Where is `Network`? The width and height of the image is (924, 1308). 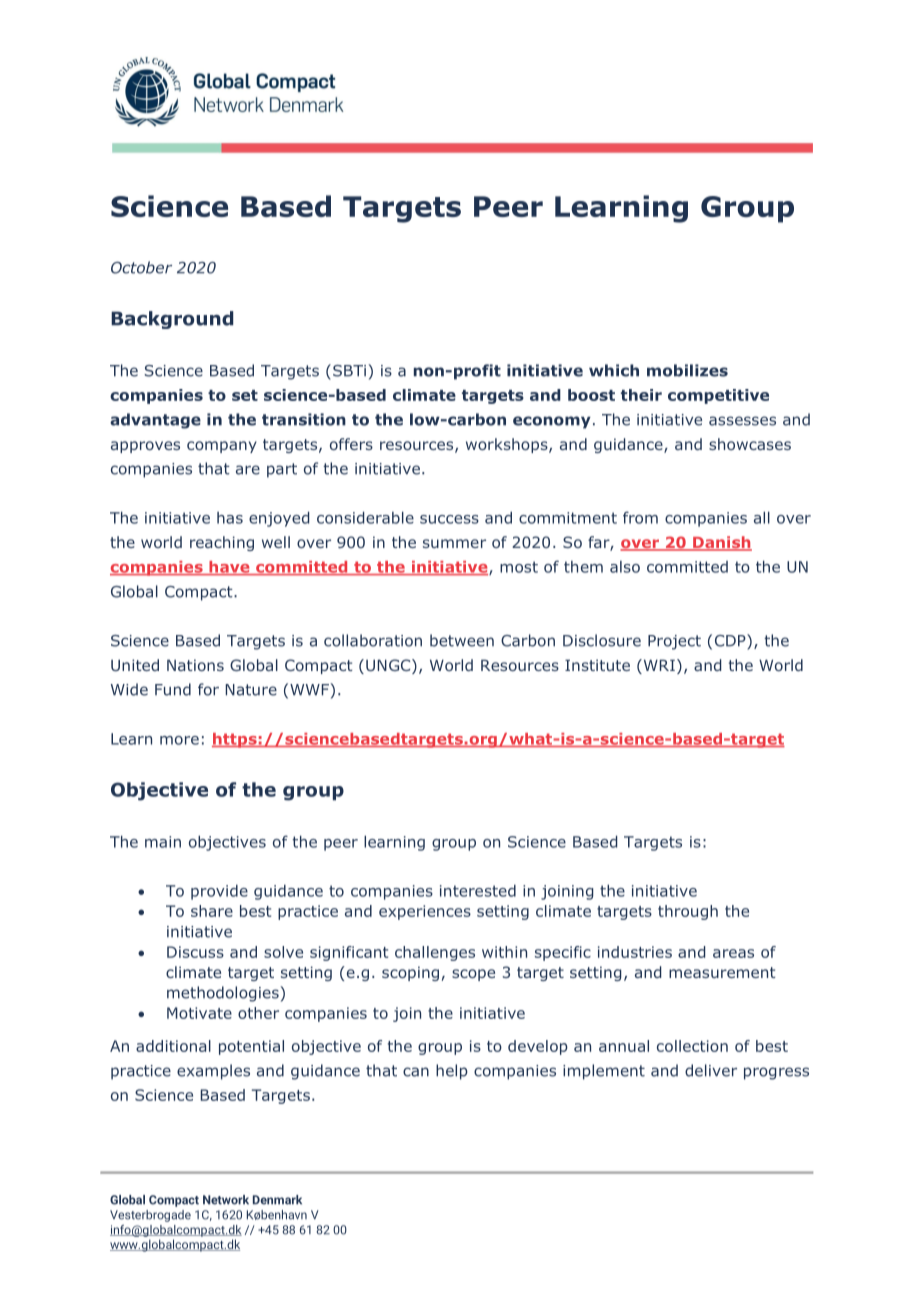 Network is located at coordinates (226, 1200).
